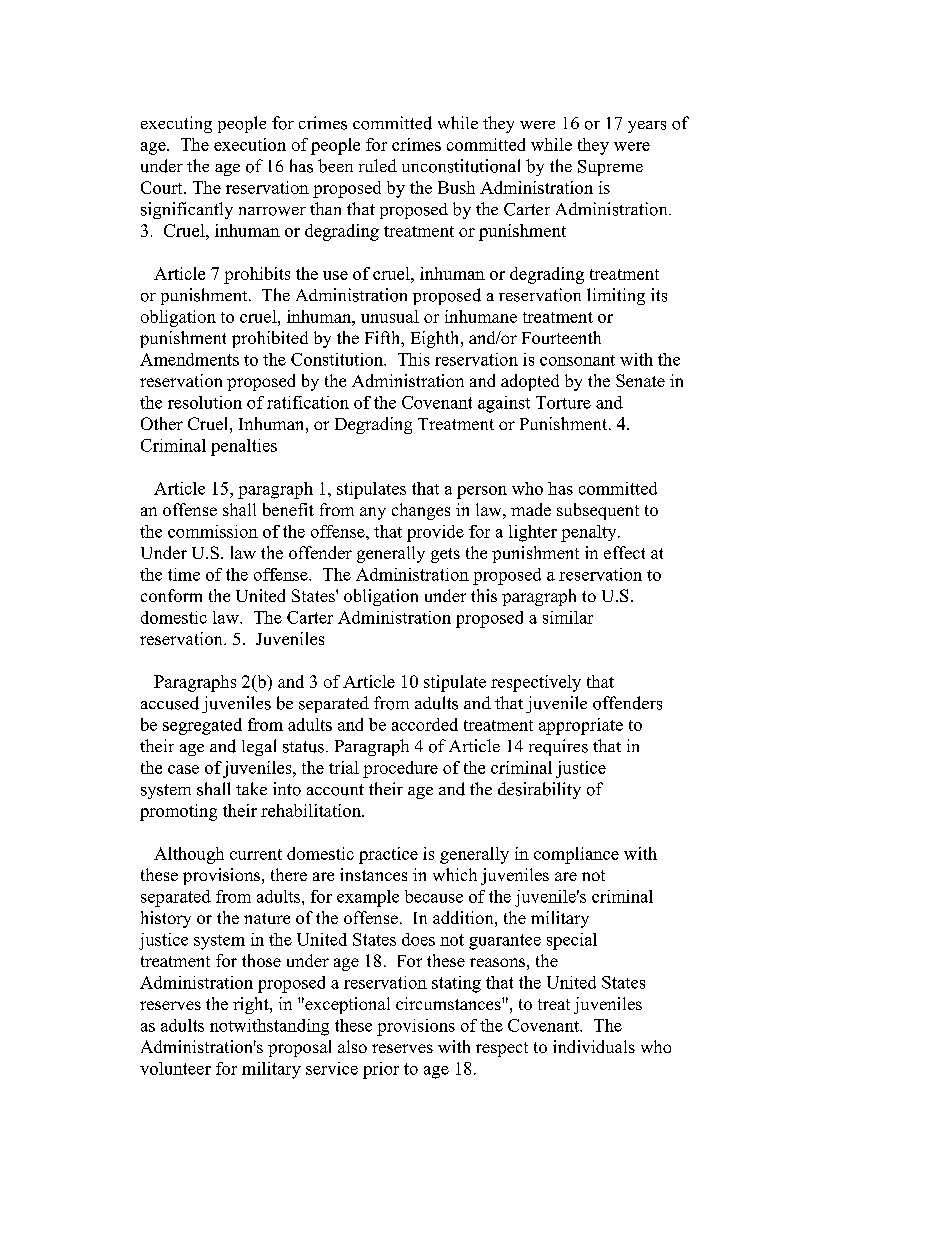  Describe the element at coordinates (610, 168) in the screenshot. I see `Supreme` at that location.
